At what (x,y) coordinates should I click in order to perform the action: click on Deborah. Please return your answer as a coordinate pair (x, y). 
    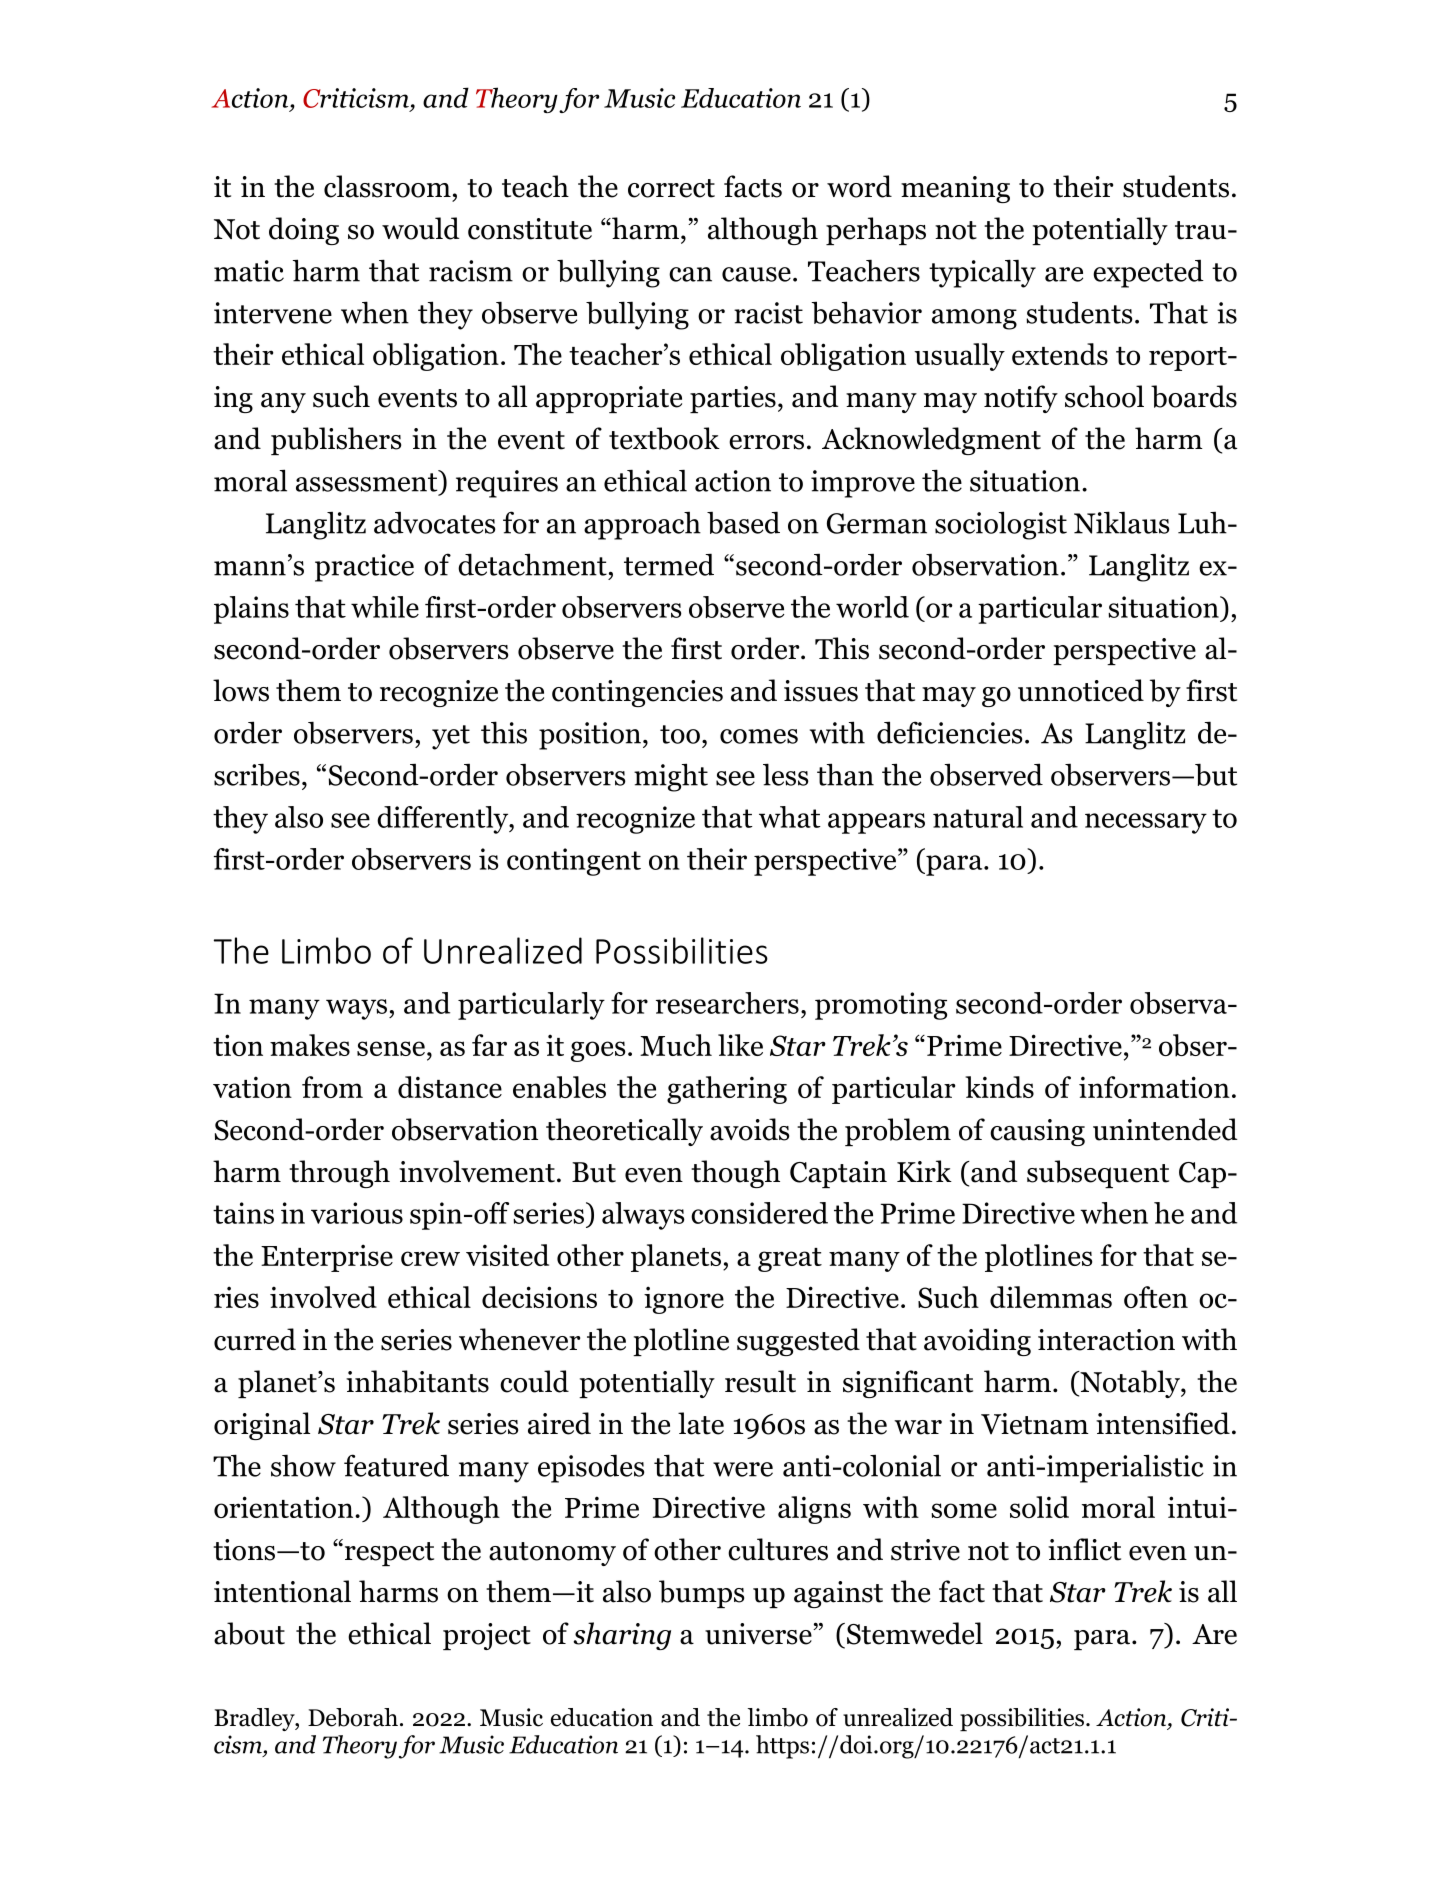
    Looking at the image, I should click on (353, 1717).
